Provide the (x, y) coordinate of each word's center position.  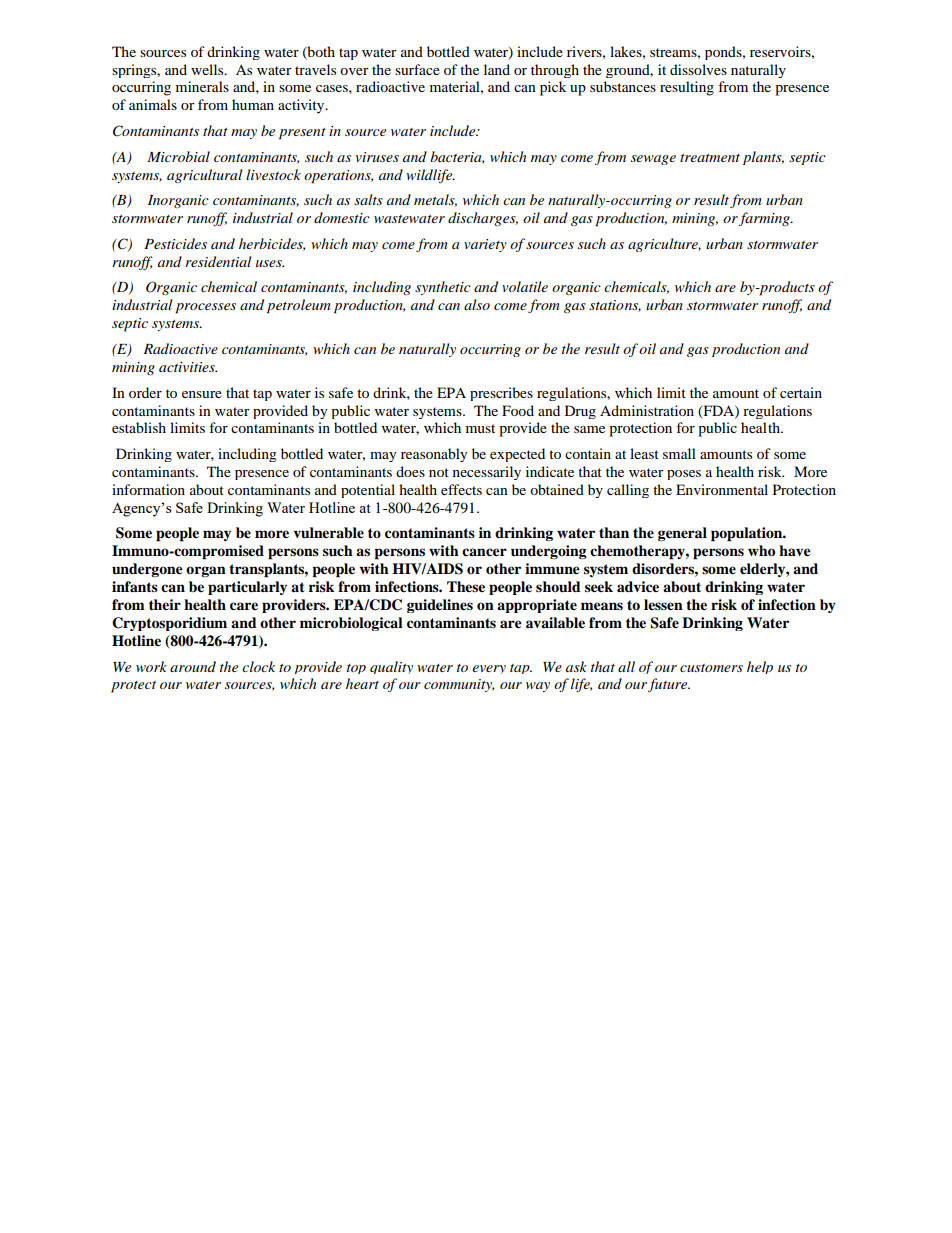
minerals (202, 86)
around (193, 666)
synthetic (443, 288)
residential (218, 261)
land (497, 69)
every (489, 669)
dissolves (698, 69)
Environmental (722, 489)
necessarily (487, 473)
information (148, 489)
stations (615, 306)
